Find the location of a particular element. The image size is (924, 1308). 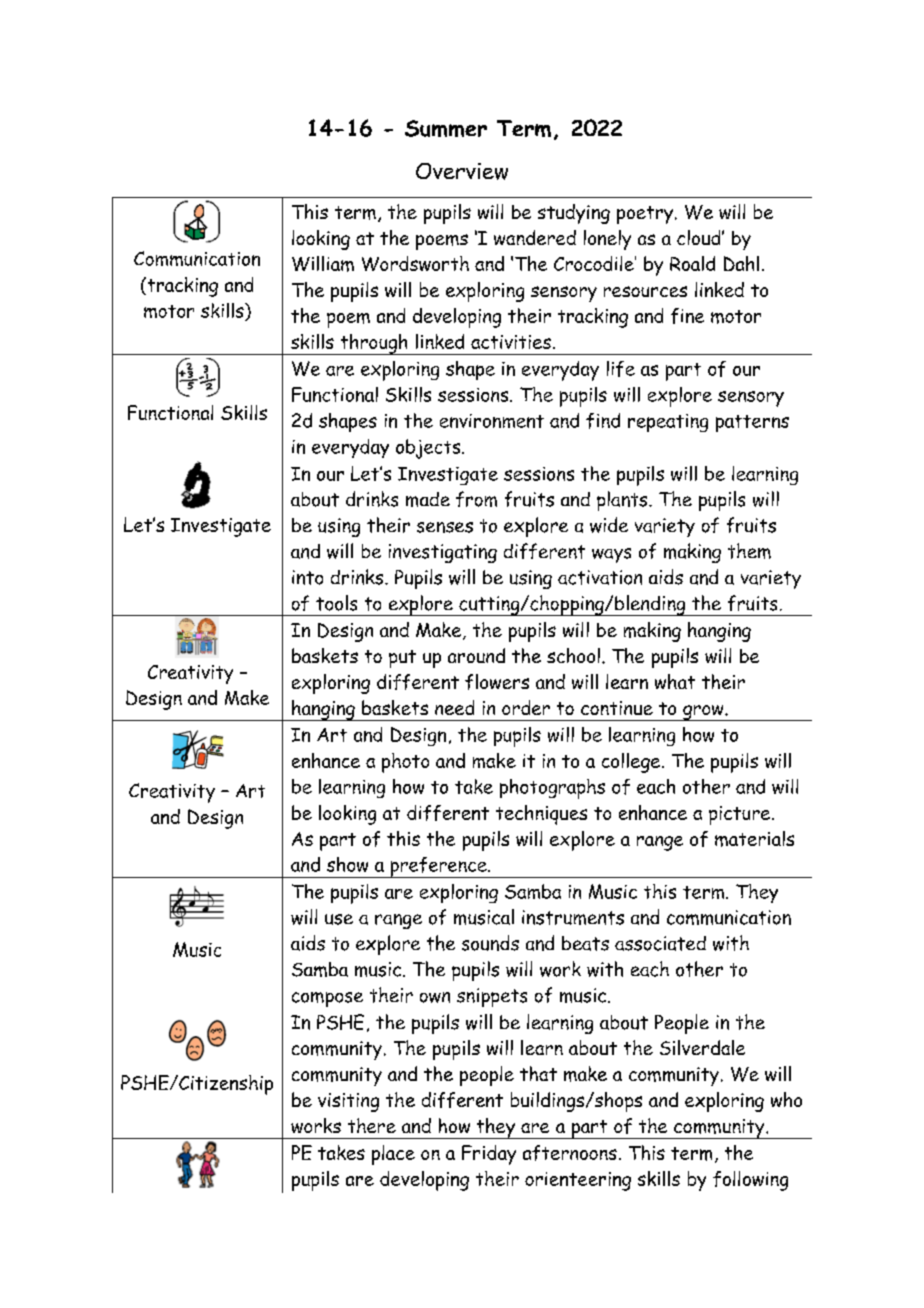

associated is located at coordinates (660, 943).
